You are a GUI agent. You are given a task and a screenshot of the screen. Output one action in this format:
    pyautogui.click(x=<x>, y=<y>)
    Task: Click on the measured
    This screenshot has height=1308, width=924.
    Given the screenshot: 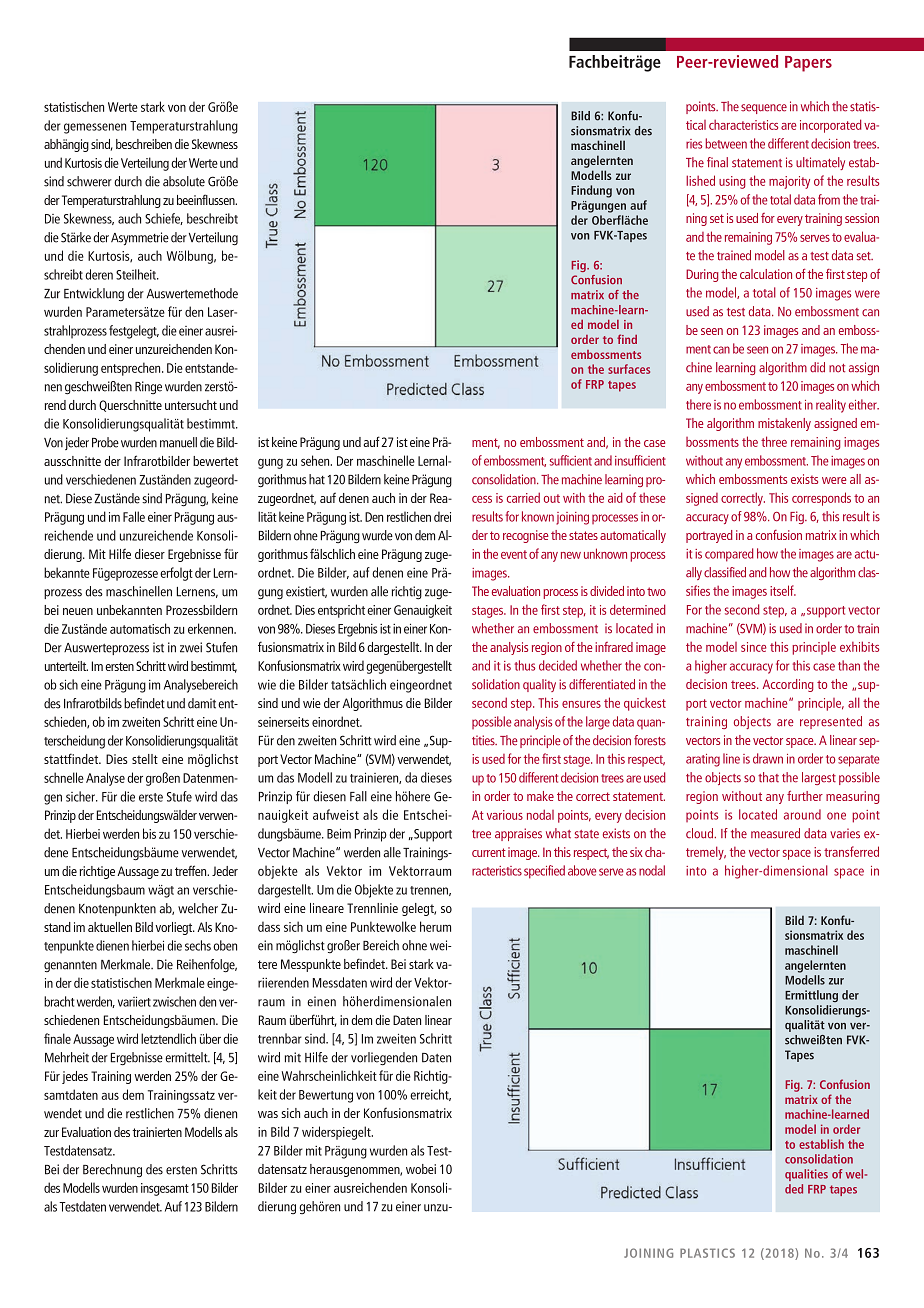 What is the action you would take?
    pyautogui.click(x=775, y=833)
